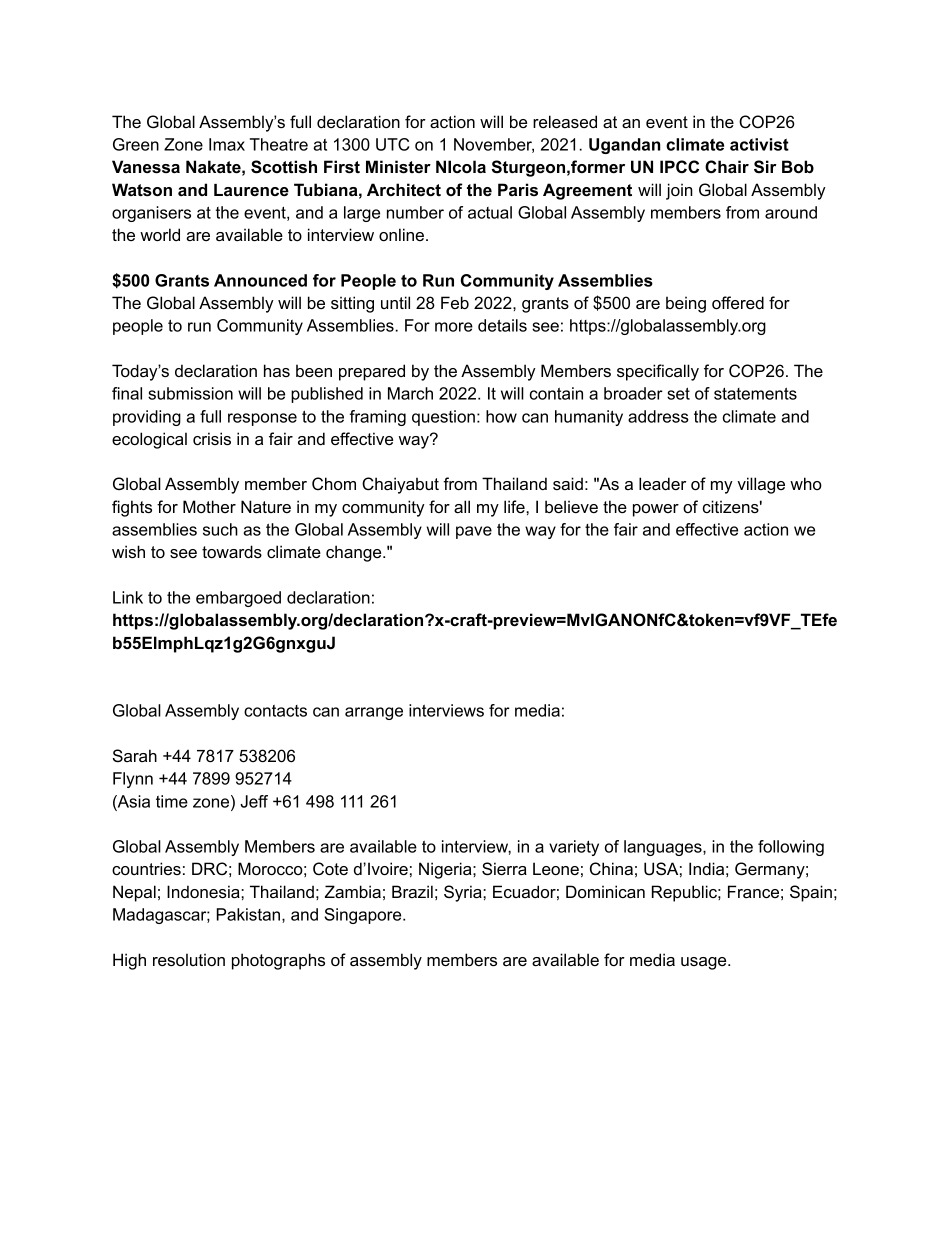 Image resolution: width=952 pixels, height=1233 pixels. What do you see at coordinates (656, 510) in the screenshot?
I see `power` at bounding box center [656, 510].
